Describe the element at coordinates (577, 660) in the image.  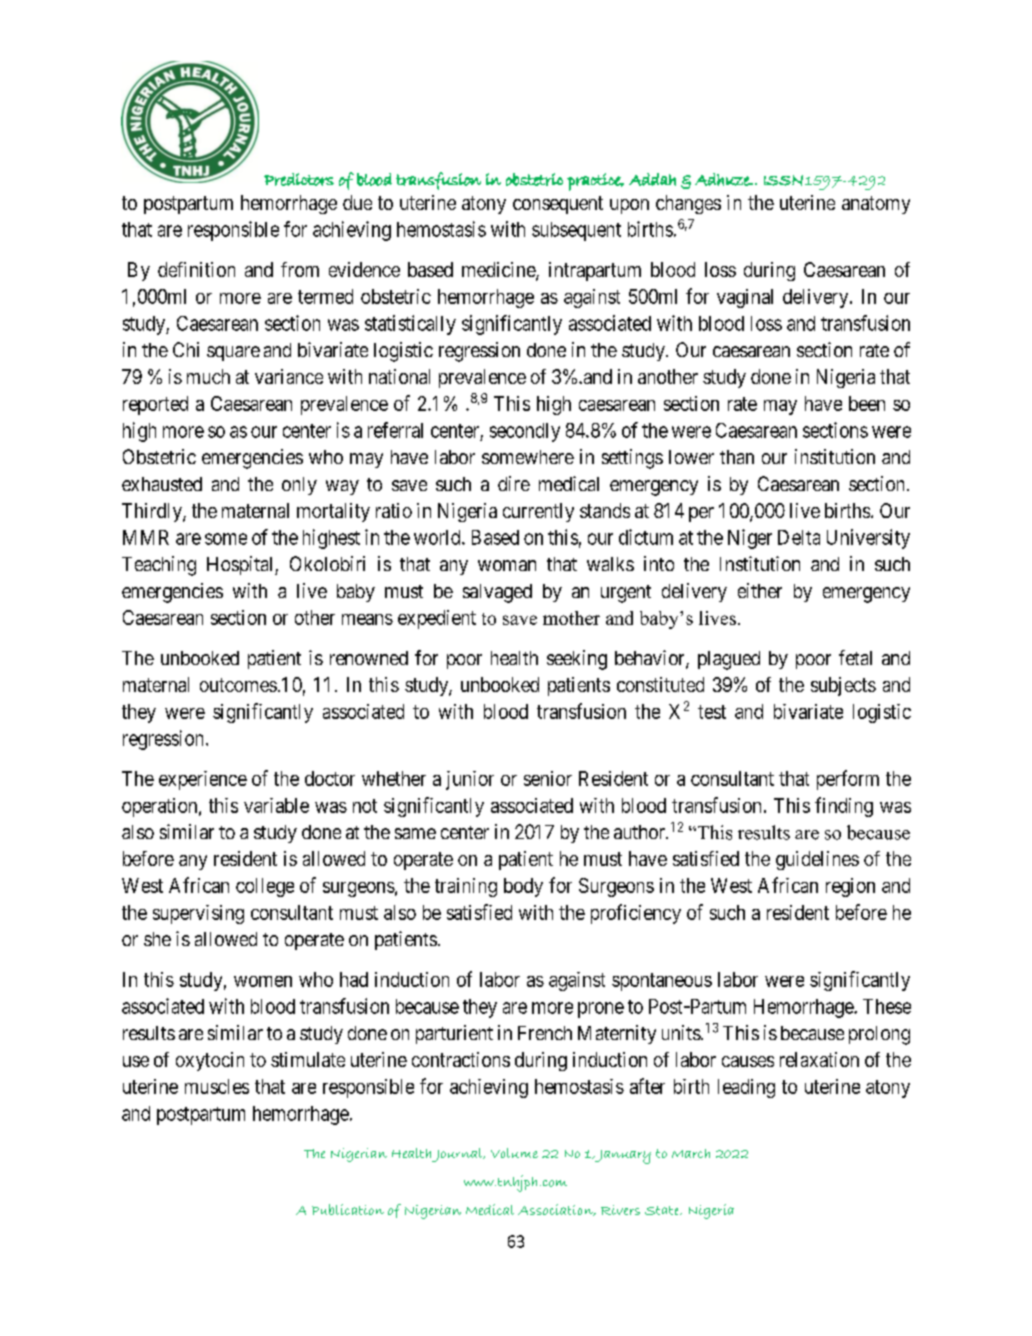
I see `seeking` at that location.
